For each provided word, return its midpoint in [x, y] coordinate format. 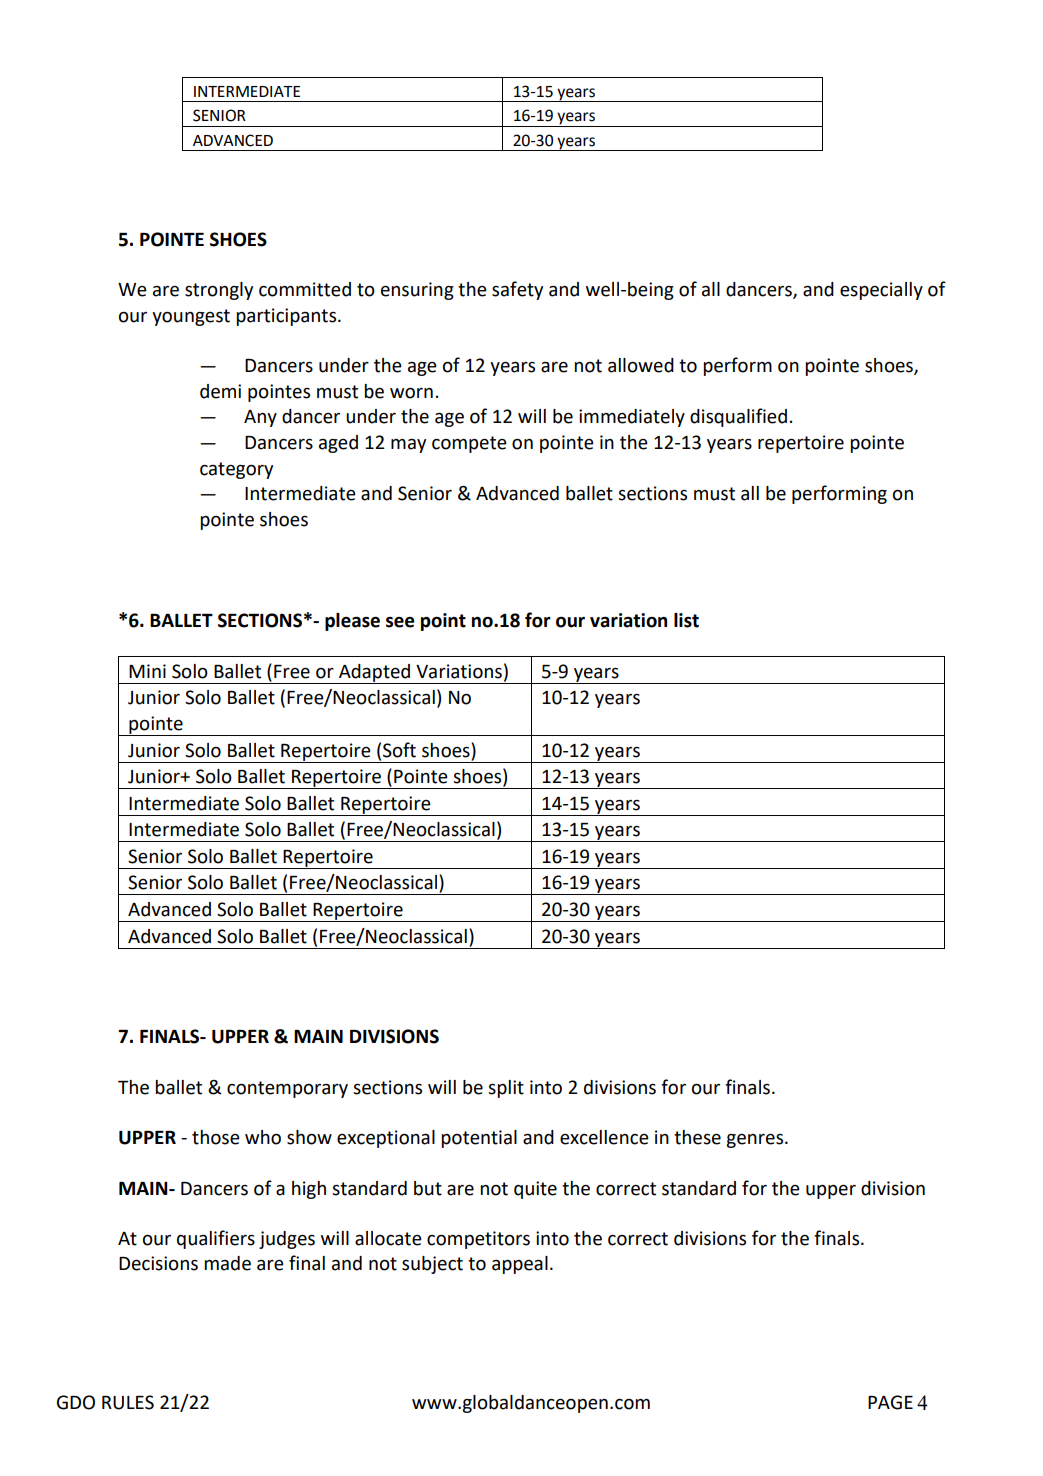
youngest [191, 317]
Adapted [375, 674]
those [216, 1137]
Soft [399, 750]
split [506, 1089]
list [686, 620]
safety [517, 290]
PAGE [890, 1402]
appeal [520, 1265]
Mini [147, 671]
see [400, 622]
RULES [128, 1402]
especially [881, 291]
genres [756, 1141]
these [697, 1137]
